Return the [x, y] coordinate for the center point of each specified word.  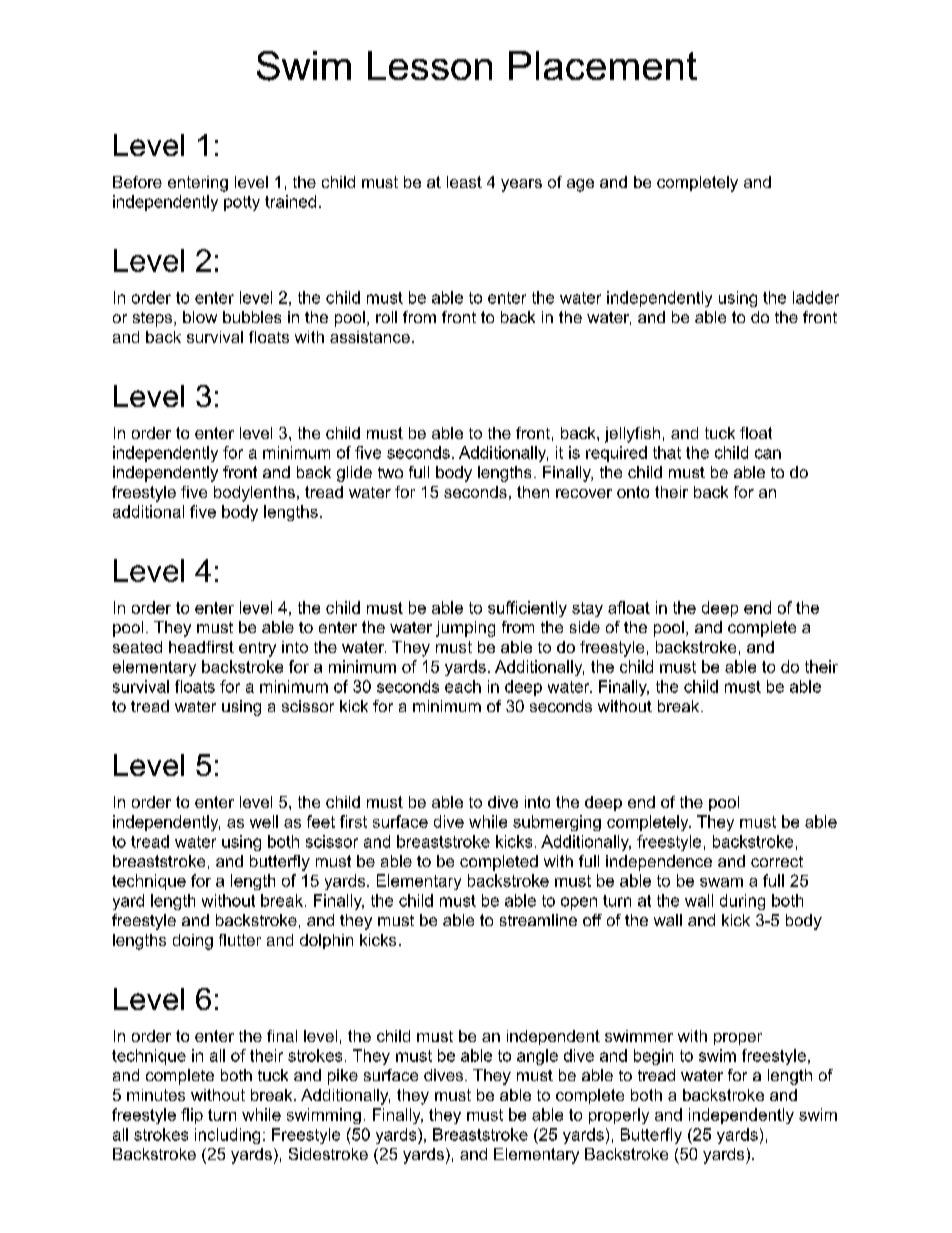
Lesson [430, 65]
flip [192, 1116]
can [768, 454]
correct [777, 861]
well [264, 821]
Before [137, 182]
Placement [603, 65]
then [533, 492]
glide [354, 474]
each [463, 686]
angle [537, 1057]
